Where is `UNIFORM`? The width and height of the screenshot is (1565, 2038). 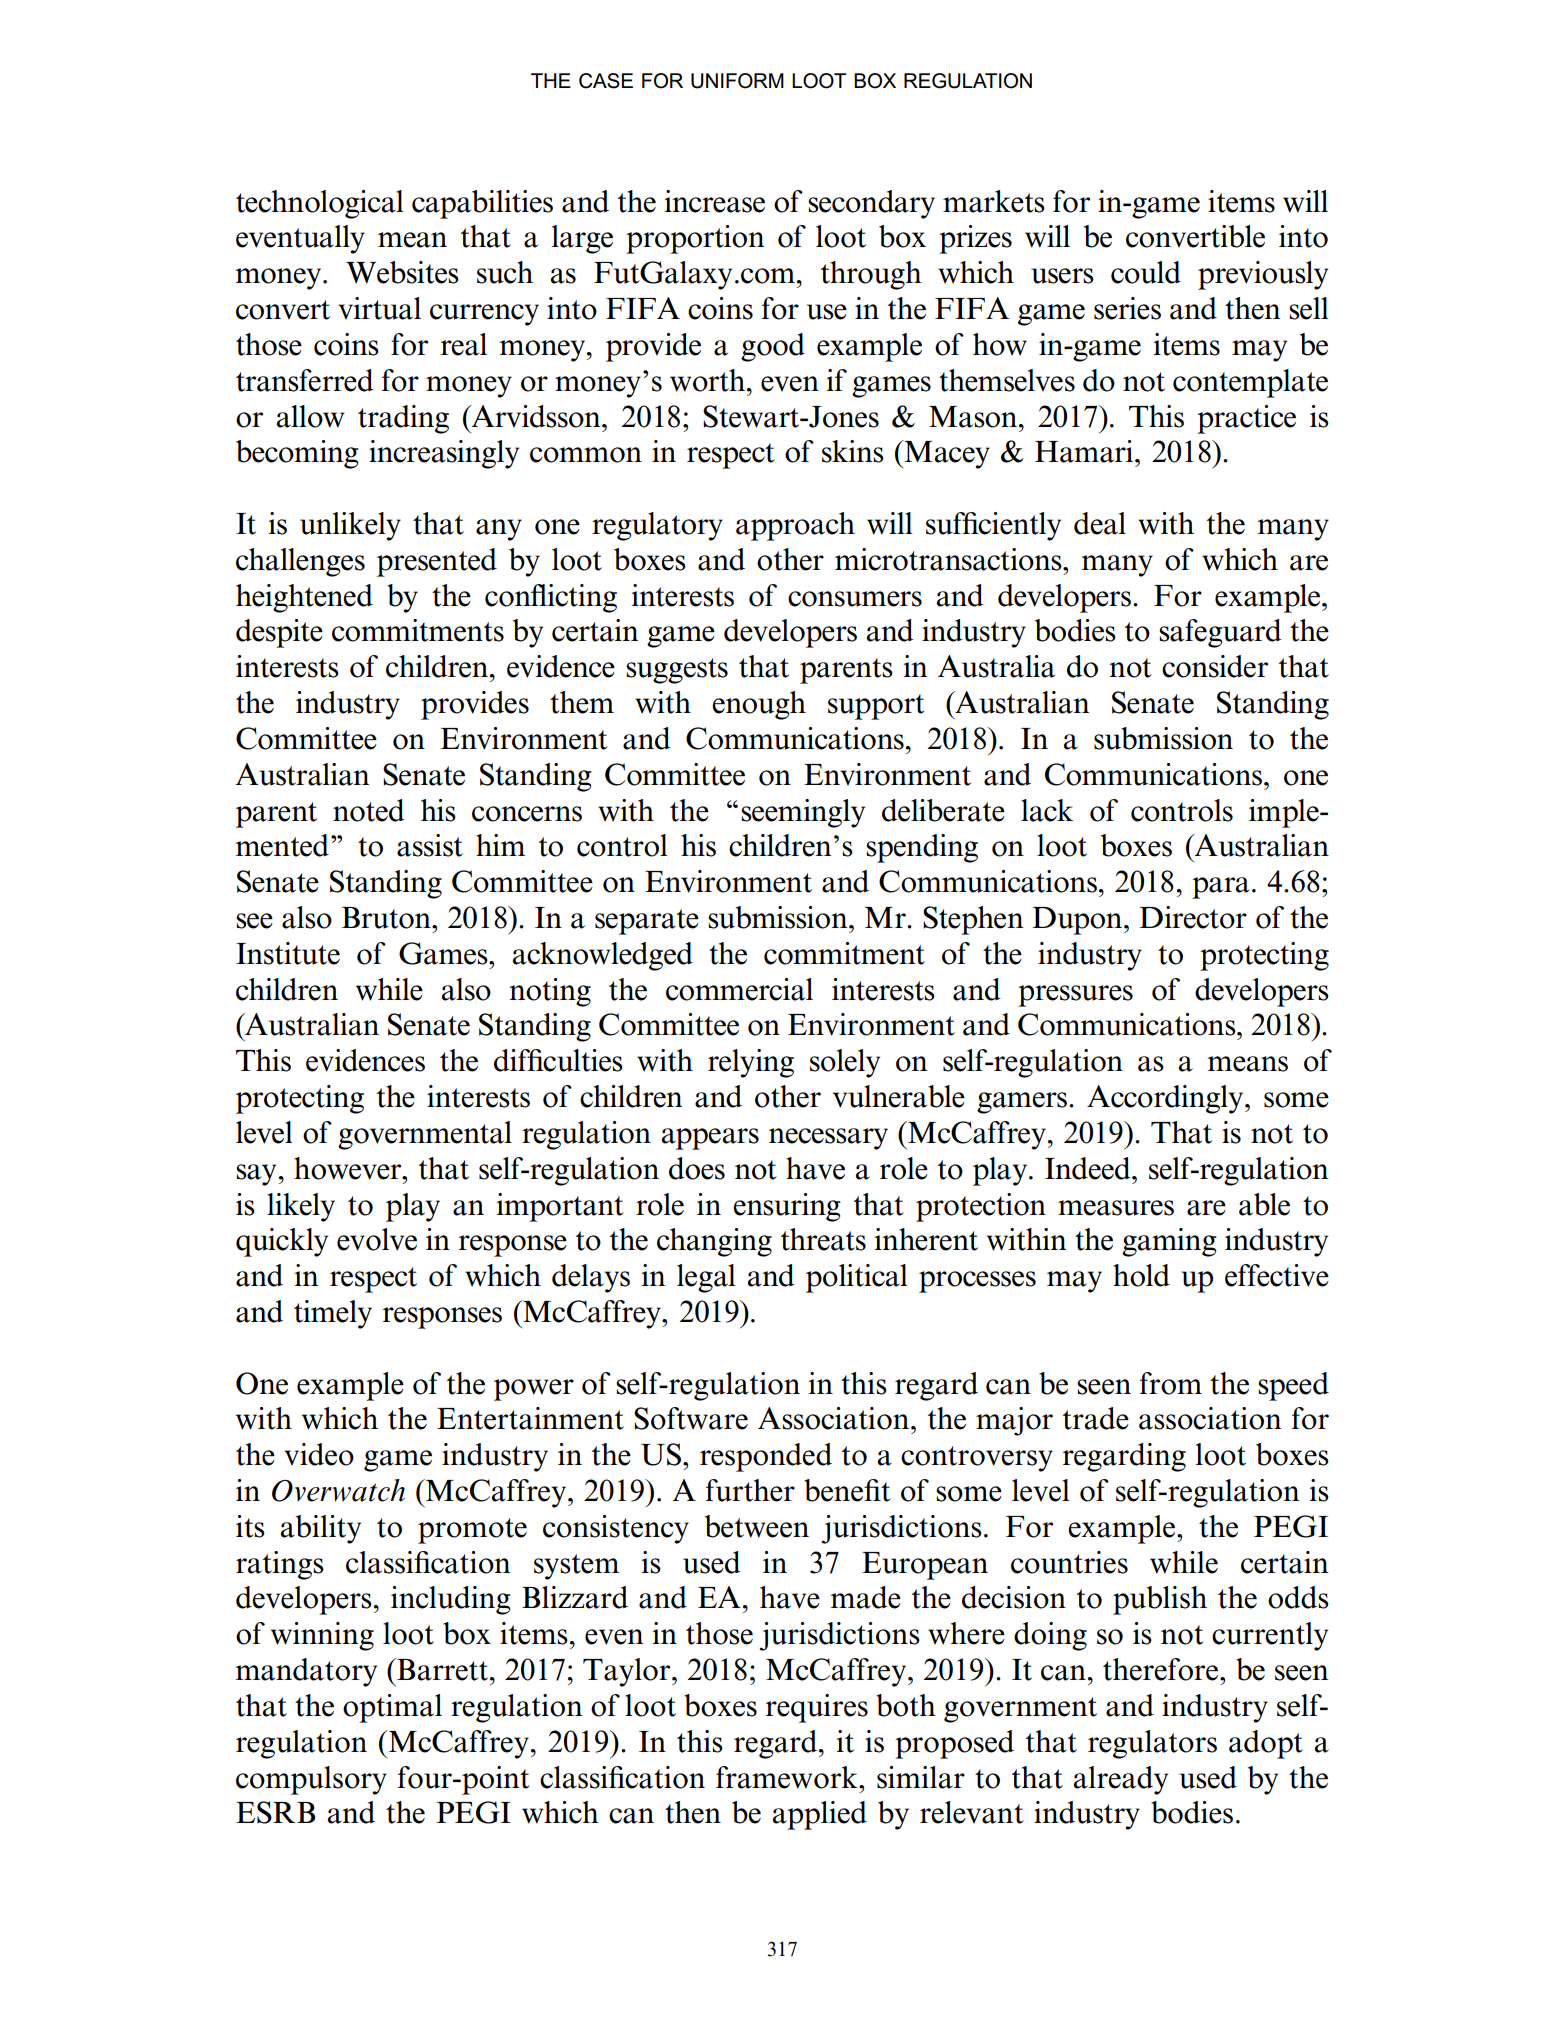 UNIFORM is located at coordinates (737, 81).
